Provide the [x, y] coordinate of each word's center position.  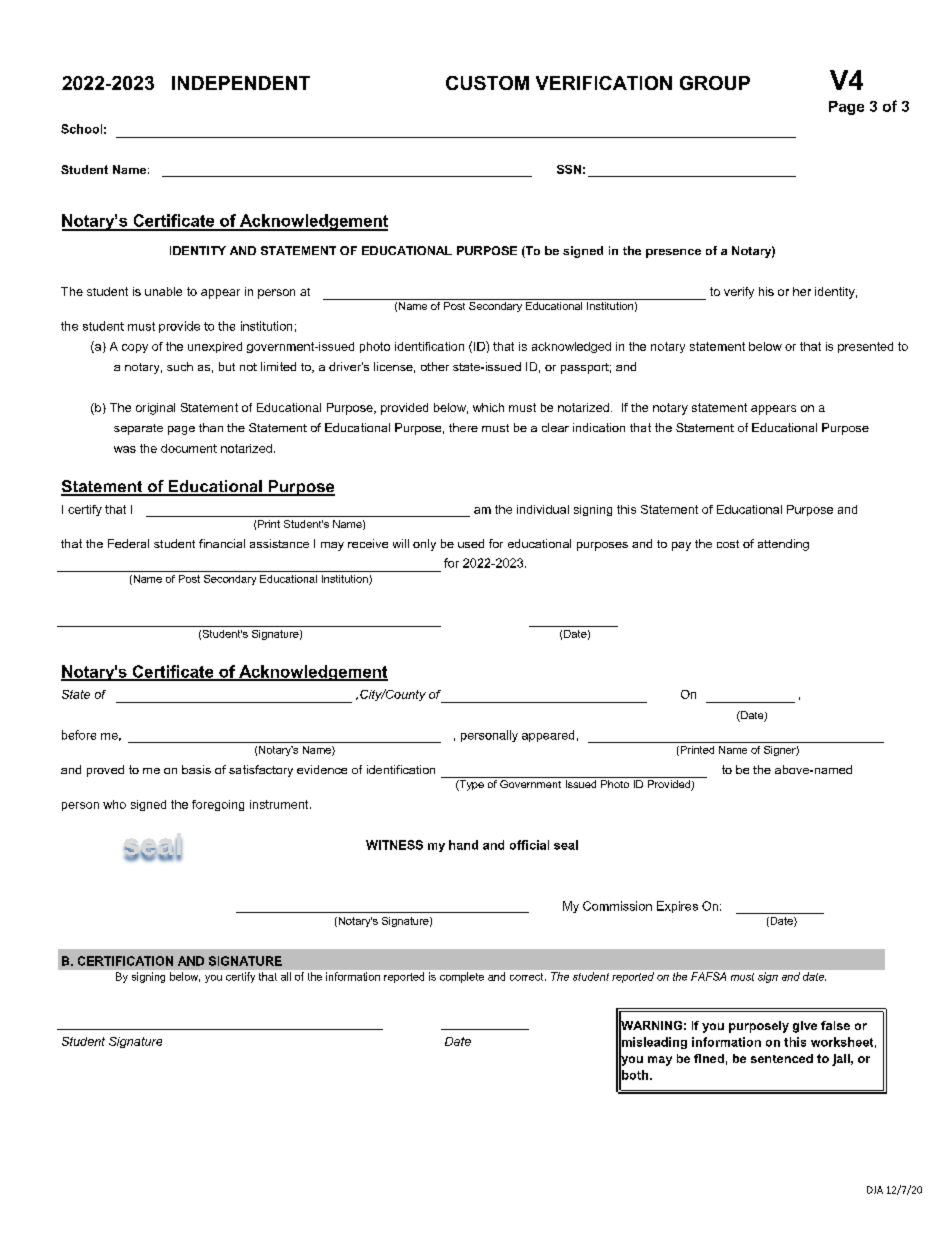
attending [783, 545]
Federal [128, 543]
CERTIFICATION [125, 961]
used [471, 543]
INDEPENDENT [241, 83]
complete [462, 977]
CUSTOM [487, 83]
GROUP [715, 83]
